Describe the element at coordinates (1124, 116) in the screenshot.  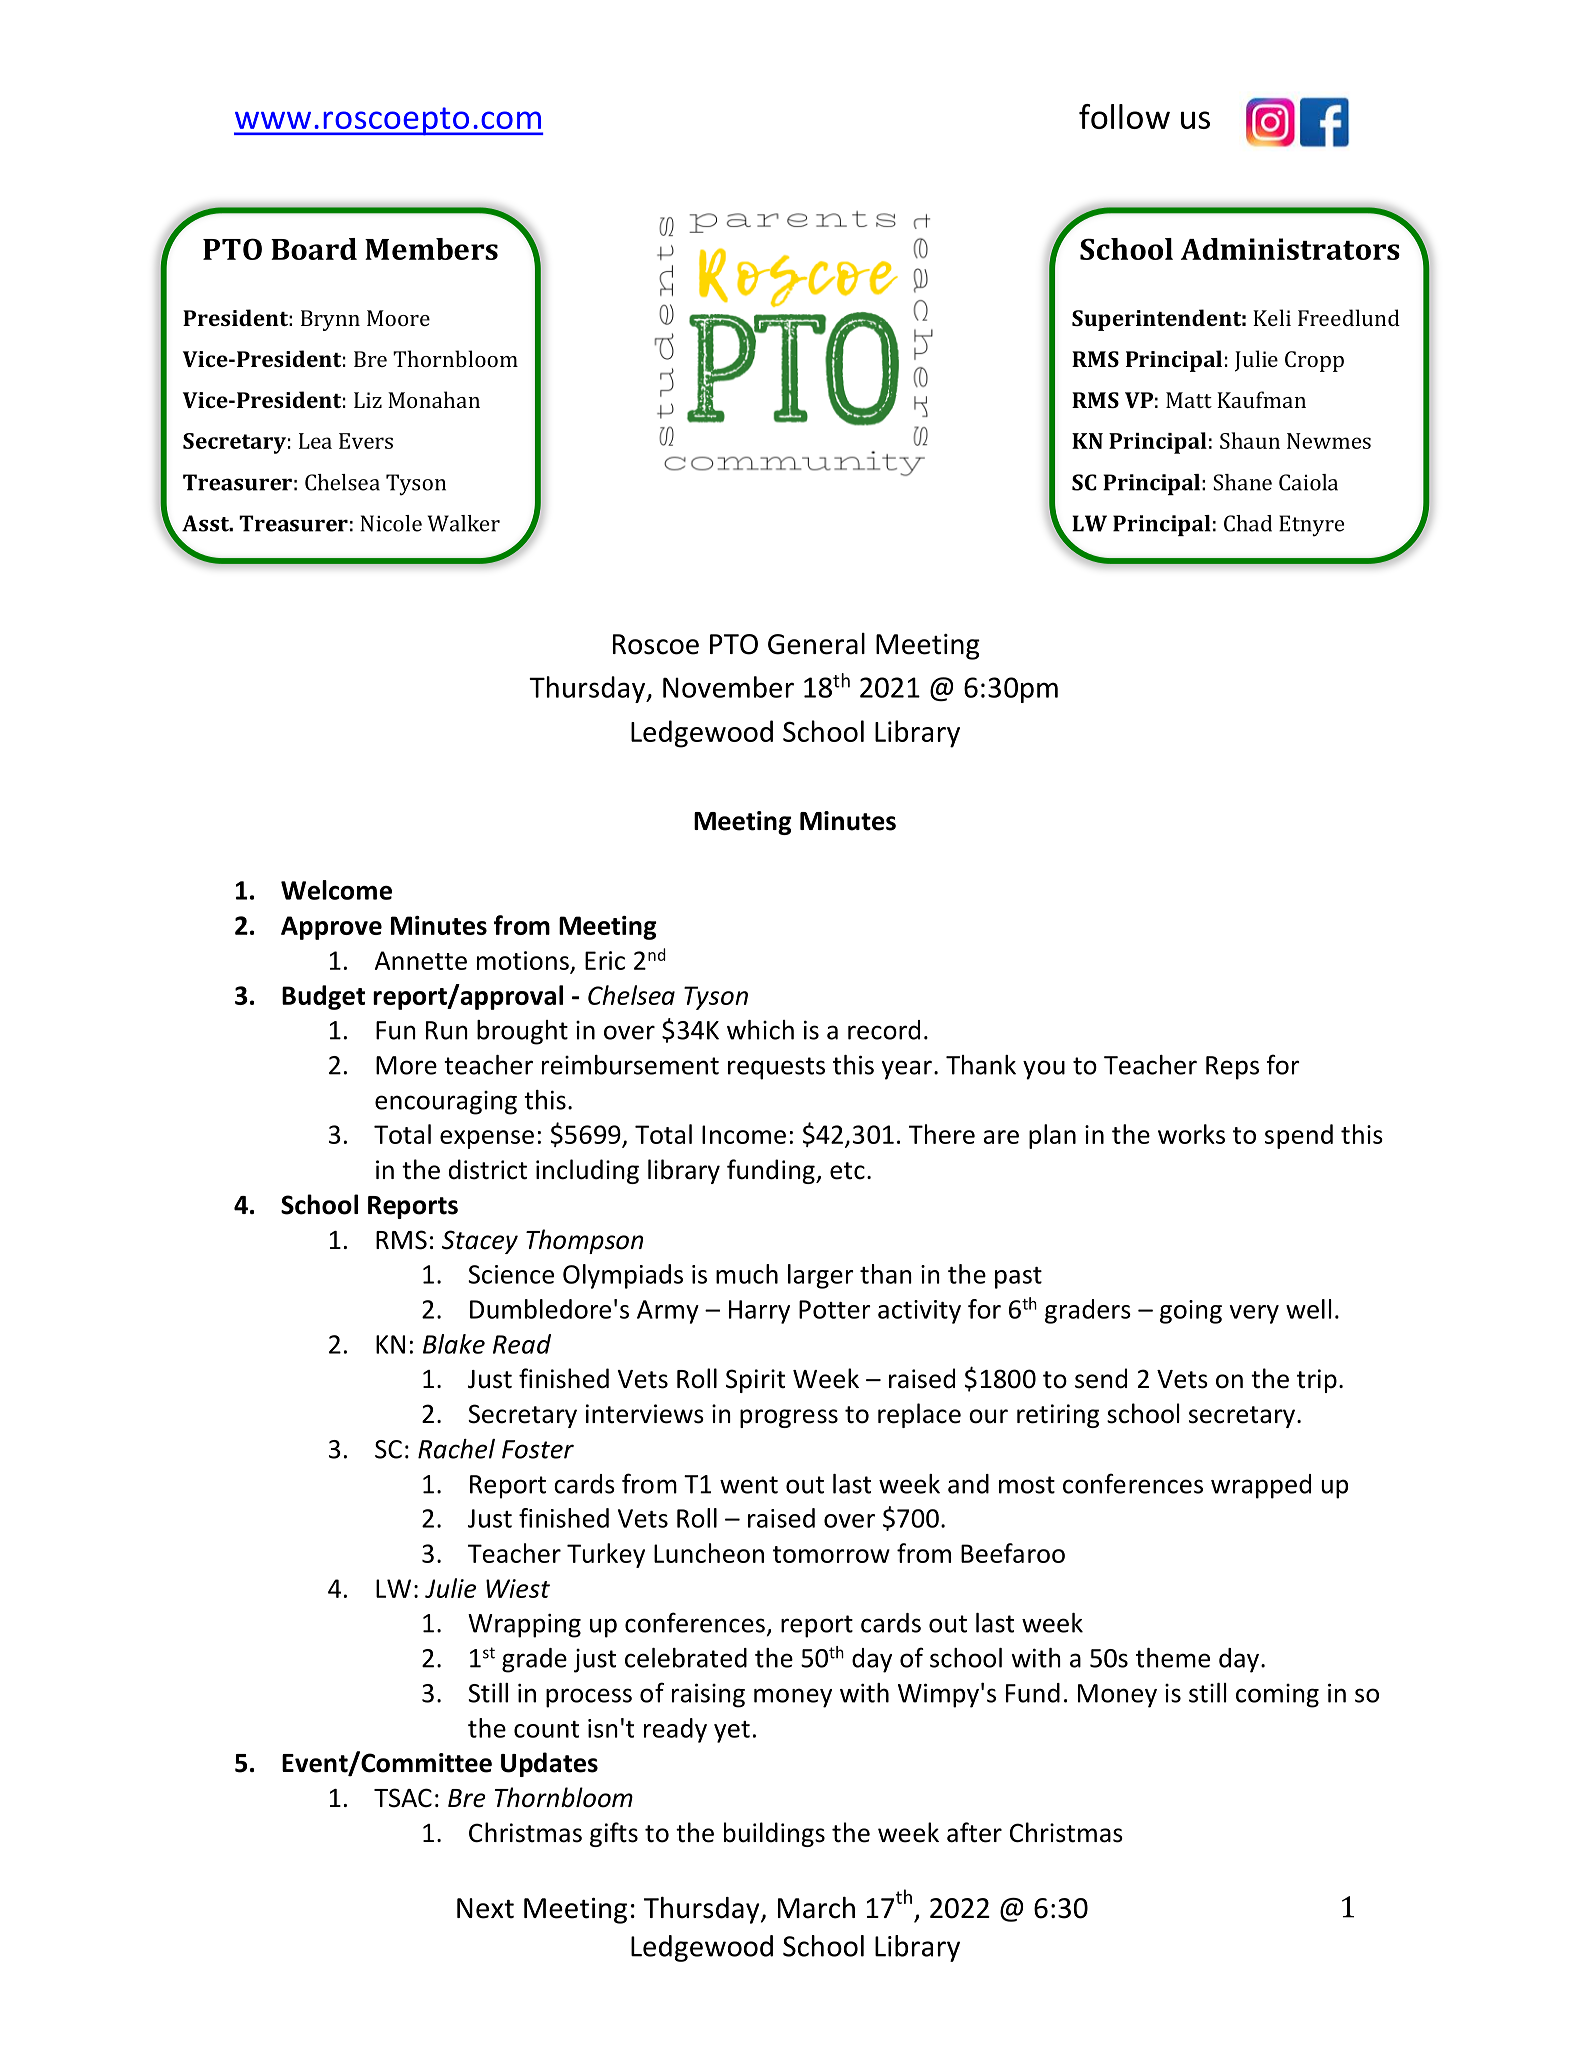
I see `follow` at that location.
